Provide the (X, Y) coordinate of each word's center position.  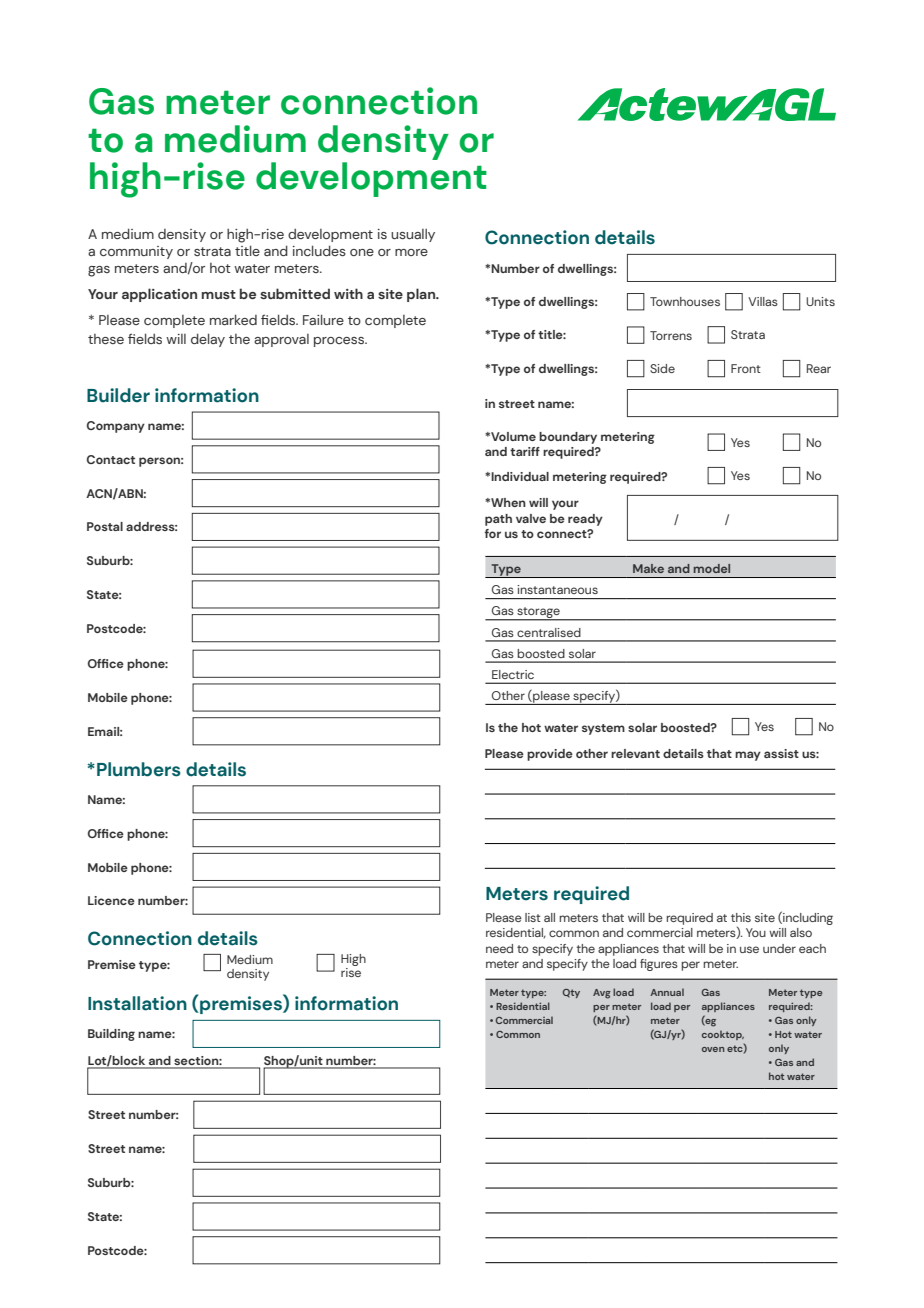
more (411, 252)
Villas (763, 301)
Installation (137, 1003)
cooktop (723, 1035)
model (712, 568)
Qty (571, 993)
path (498, 520)
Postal (105, 526)
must (219, 294)
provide (550, 755)
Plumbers (139, 769)
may (748, 756)
